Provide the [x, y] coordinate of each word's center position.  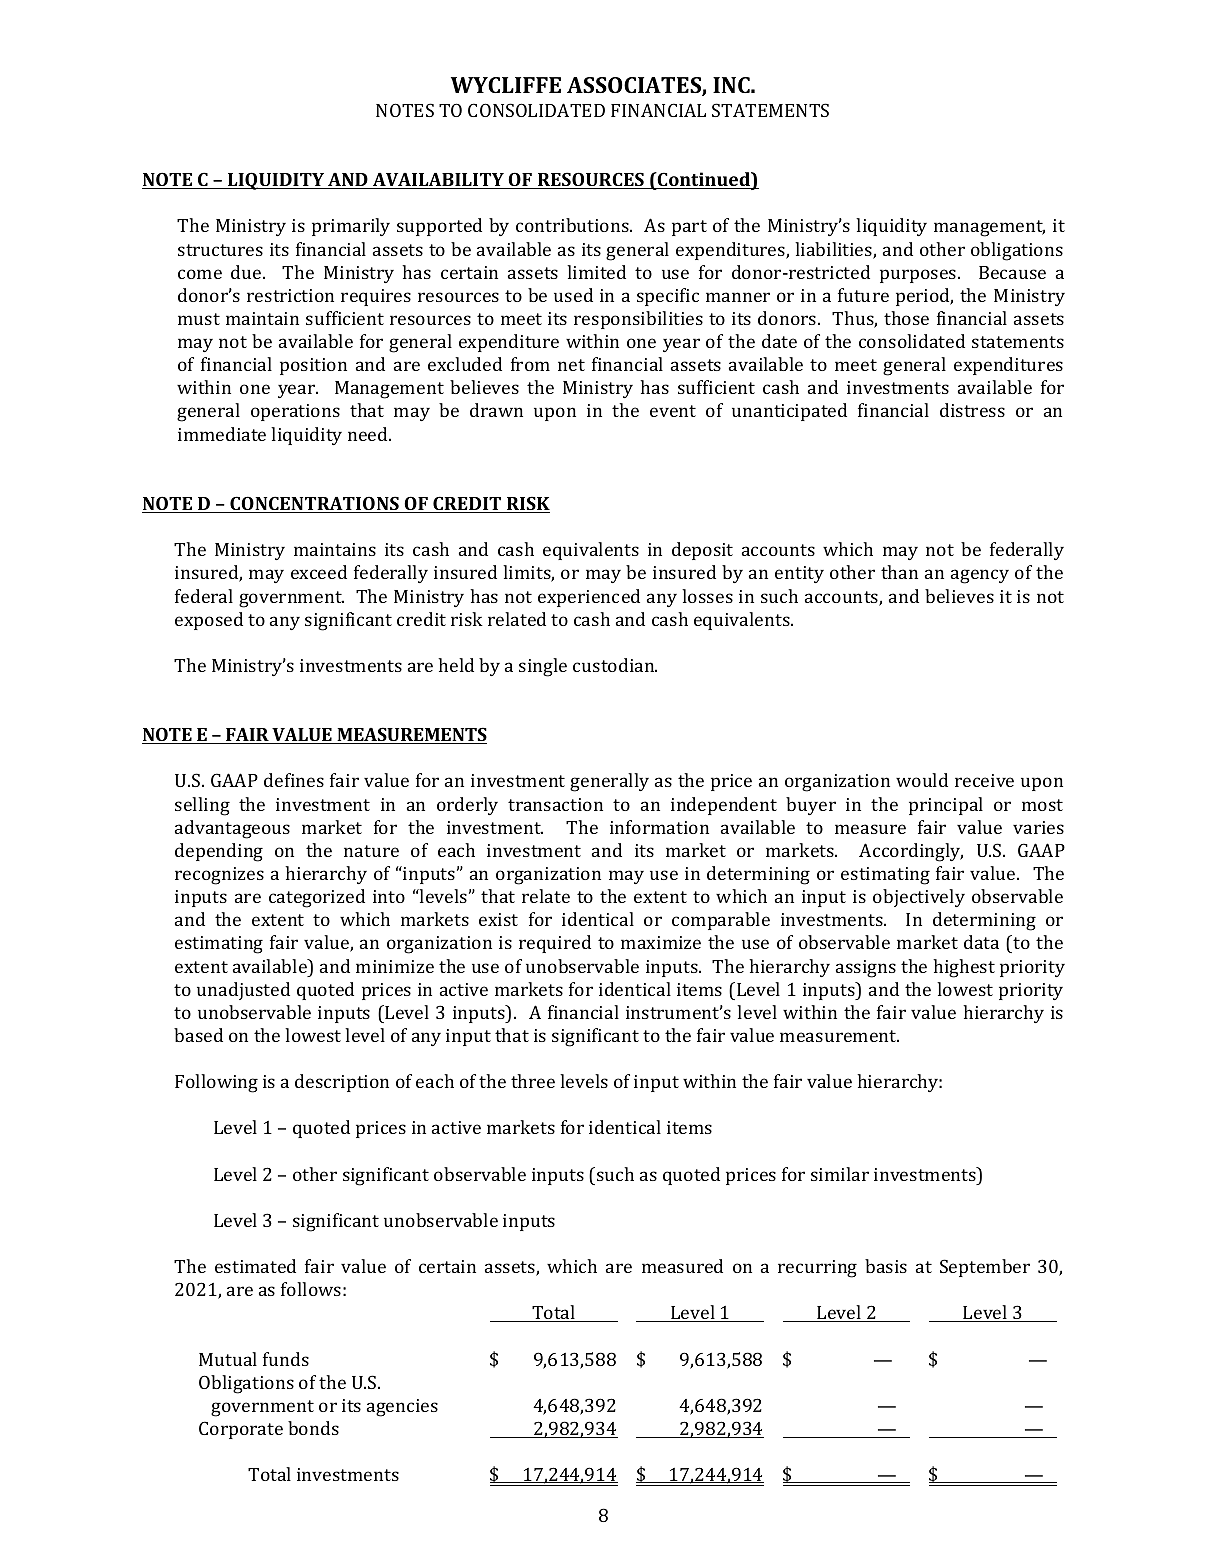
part [689, 228]
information [659, 827]
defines [294, 780]
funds [286, 1359]
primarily [351, 227]
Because [1012, 272]
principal [946, 806]
